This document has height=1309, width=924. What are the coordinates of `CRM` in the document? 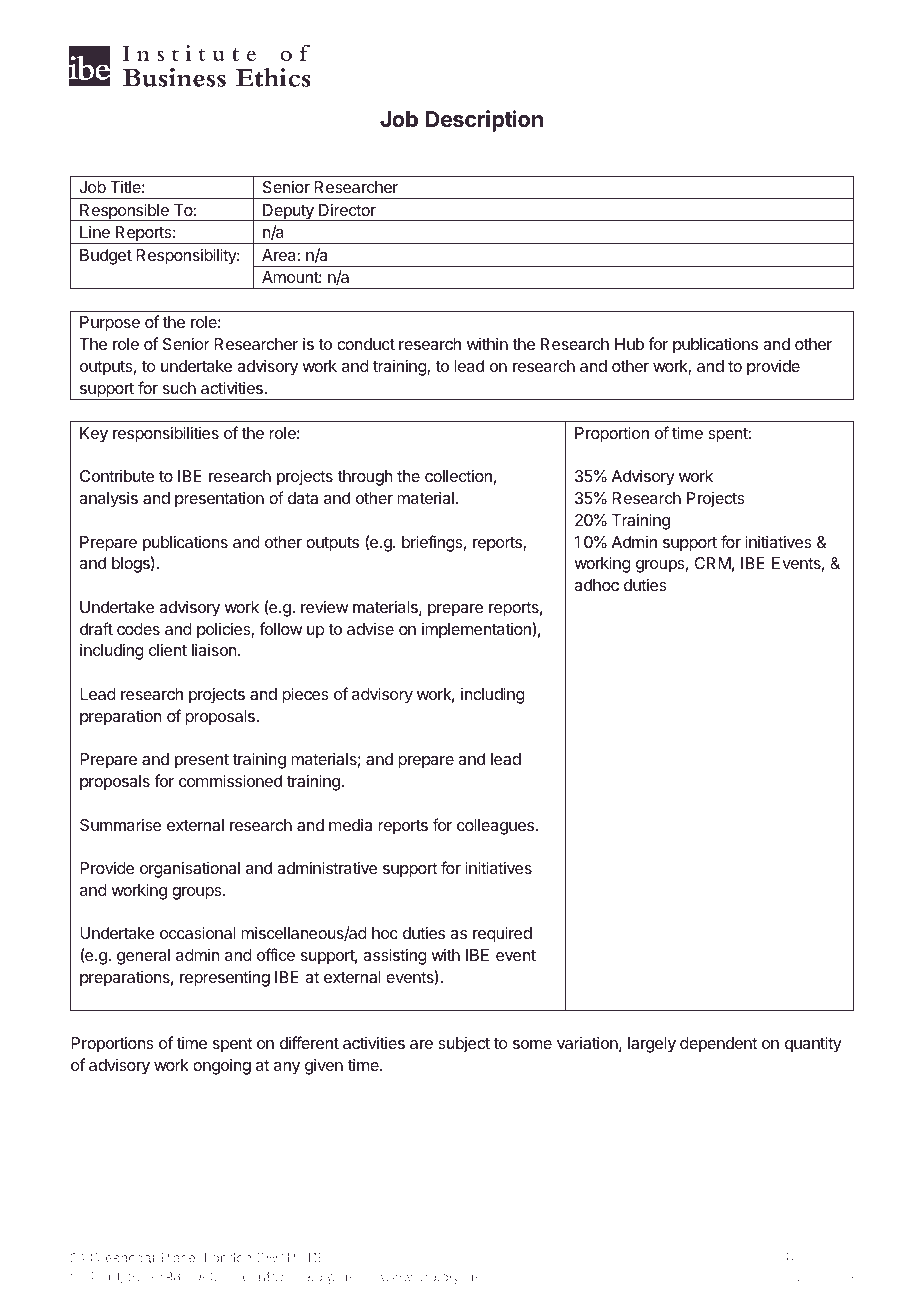 It's located at (712, 563).
